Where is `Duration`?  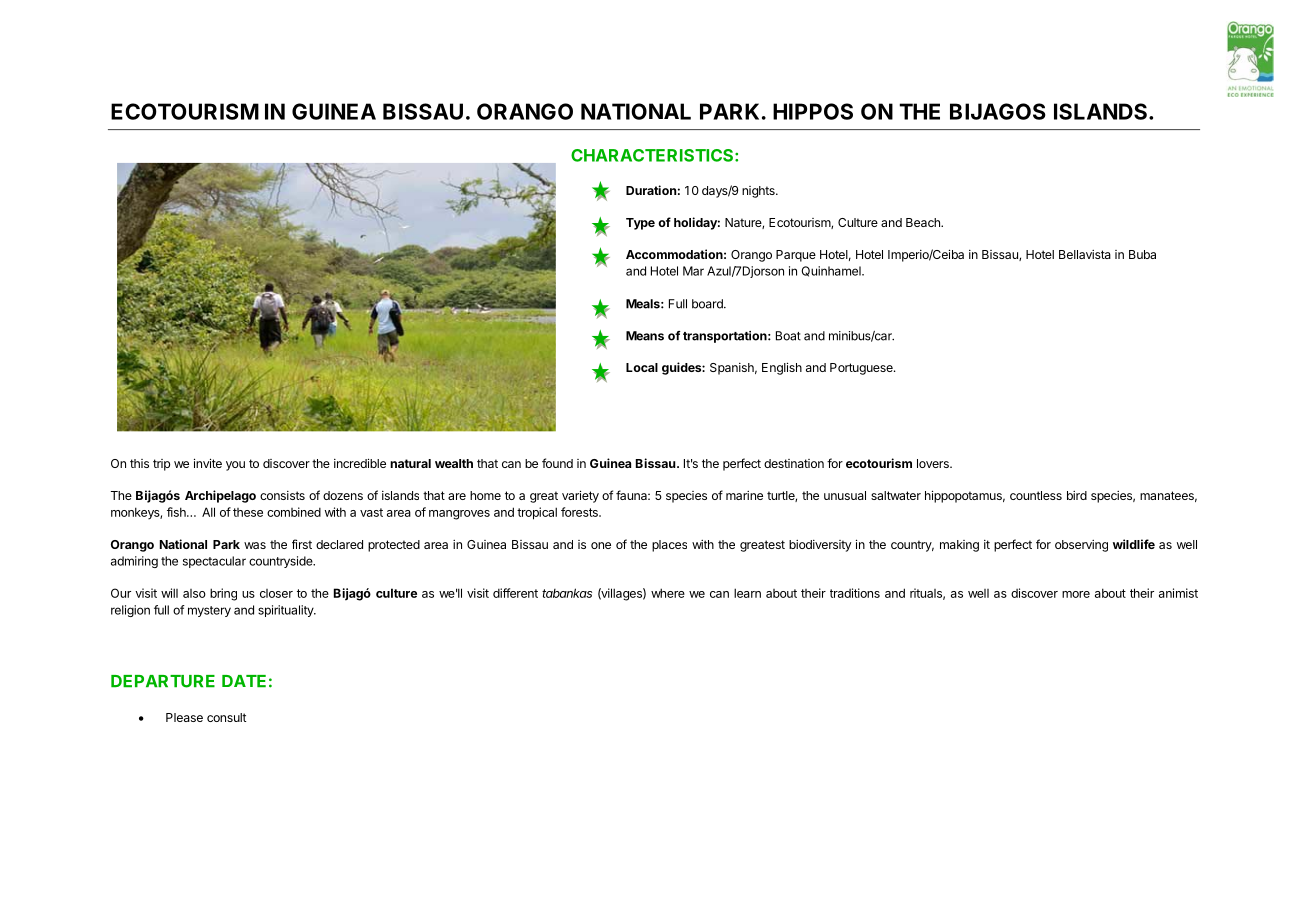 Duration is located at coordinates (651, 190).
